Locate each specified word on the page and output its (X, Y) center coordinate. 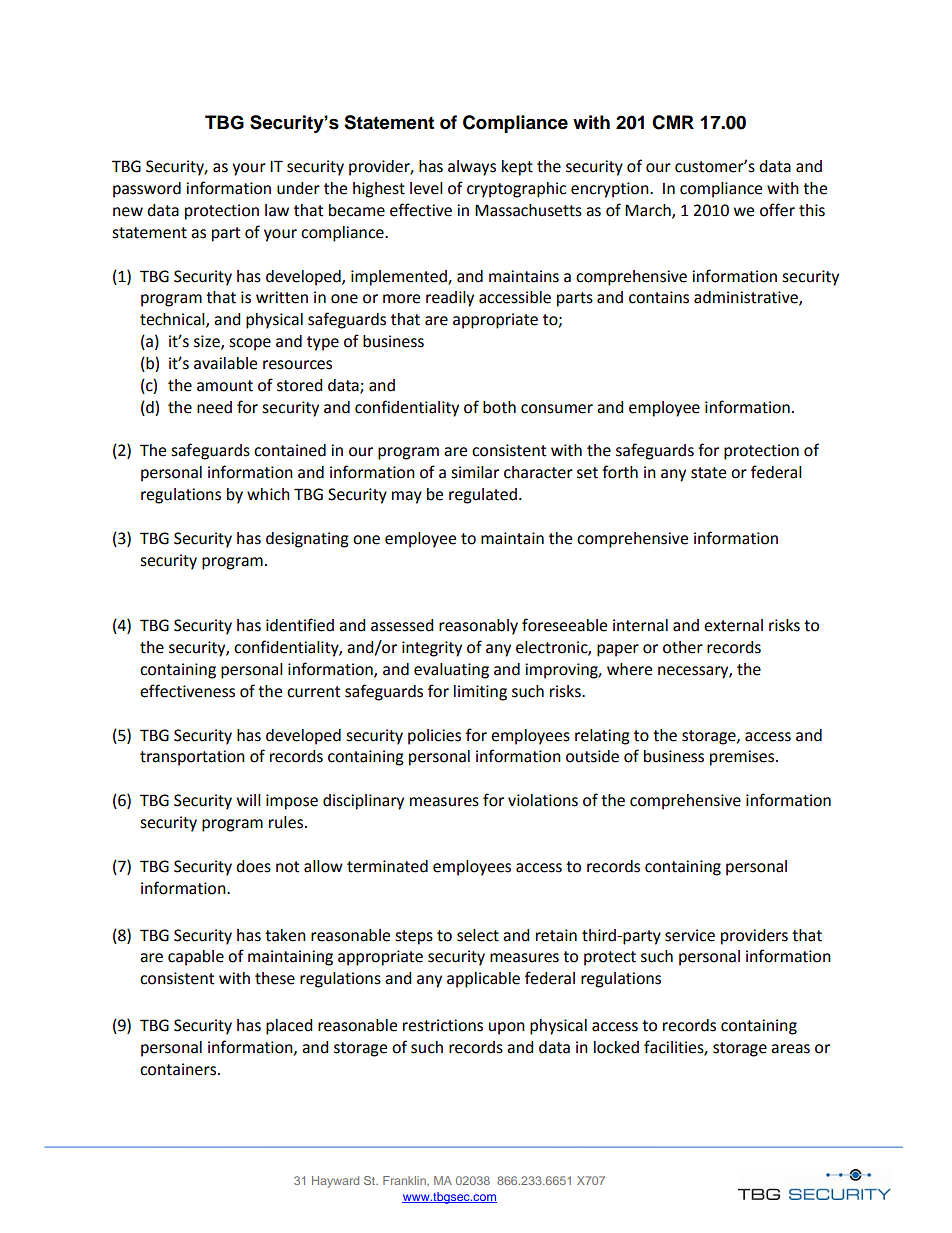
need (214, 407)
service (690, 935)
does (253, 866)
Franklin (405, 1180)
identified (300, 625)
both (499, 407)
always (472, 168)
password (147, 190)
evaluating (451, 671)
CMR (673, 122)
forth (620, 472)
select (478, 935)
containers (178, 1069)
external (733, 625)
